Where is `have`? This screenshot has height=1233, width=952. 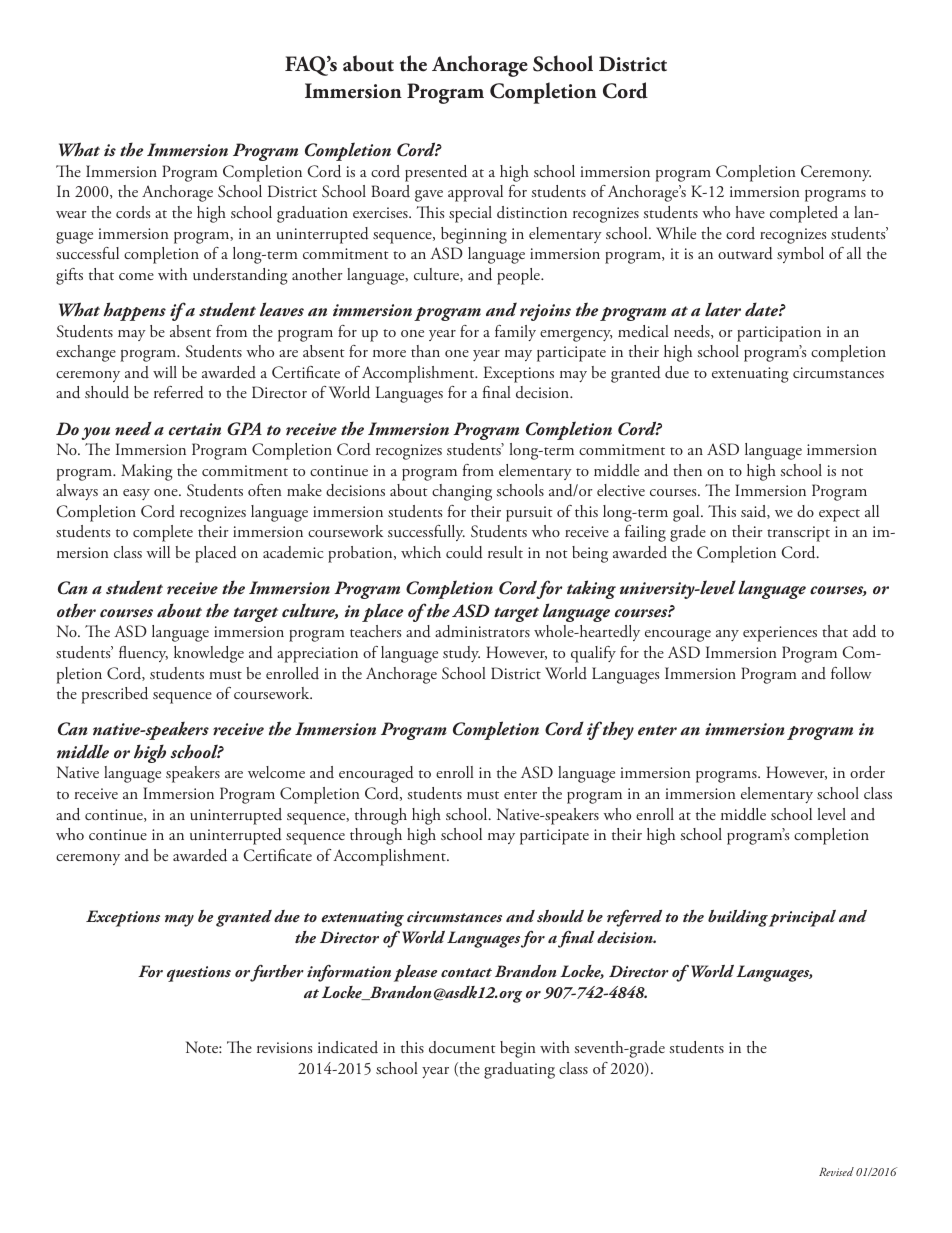
have is located at coordinates (750, 212).
